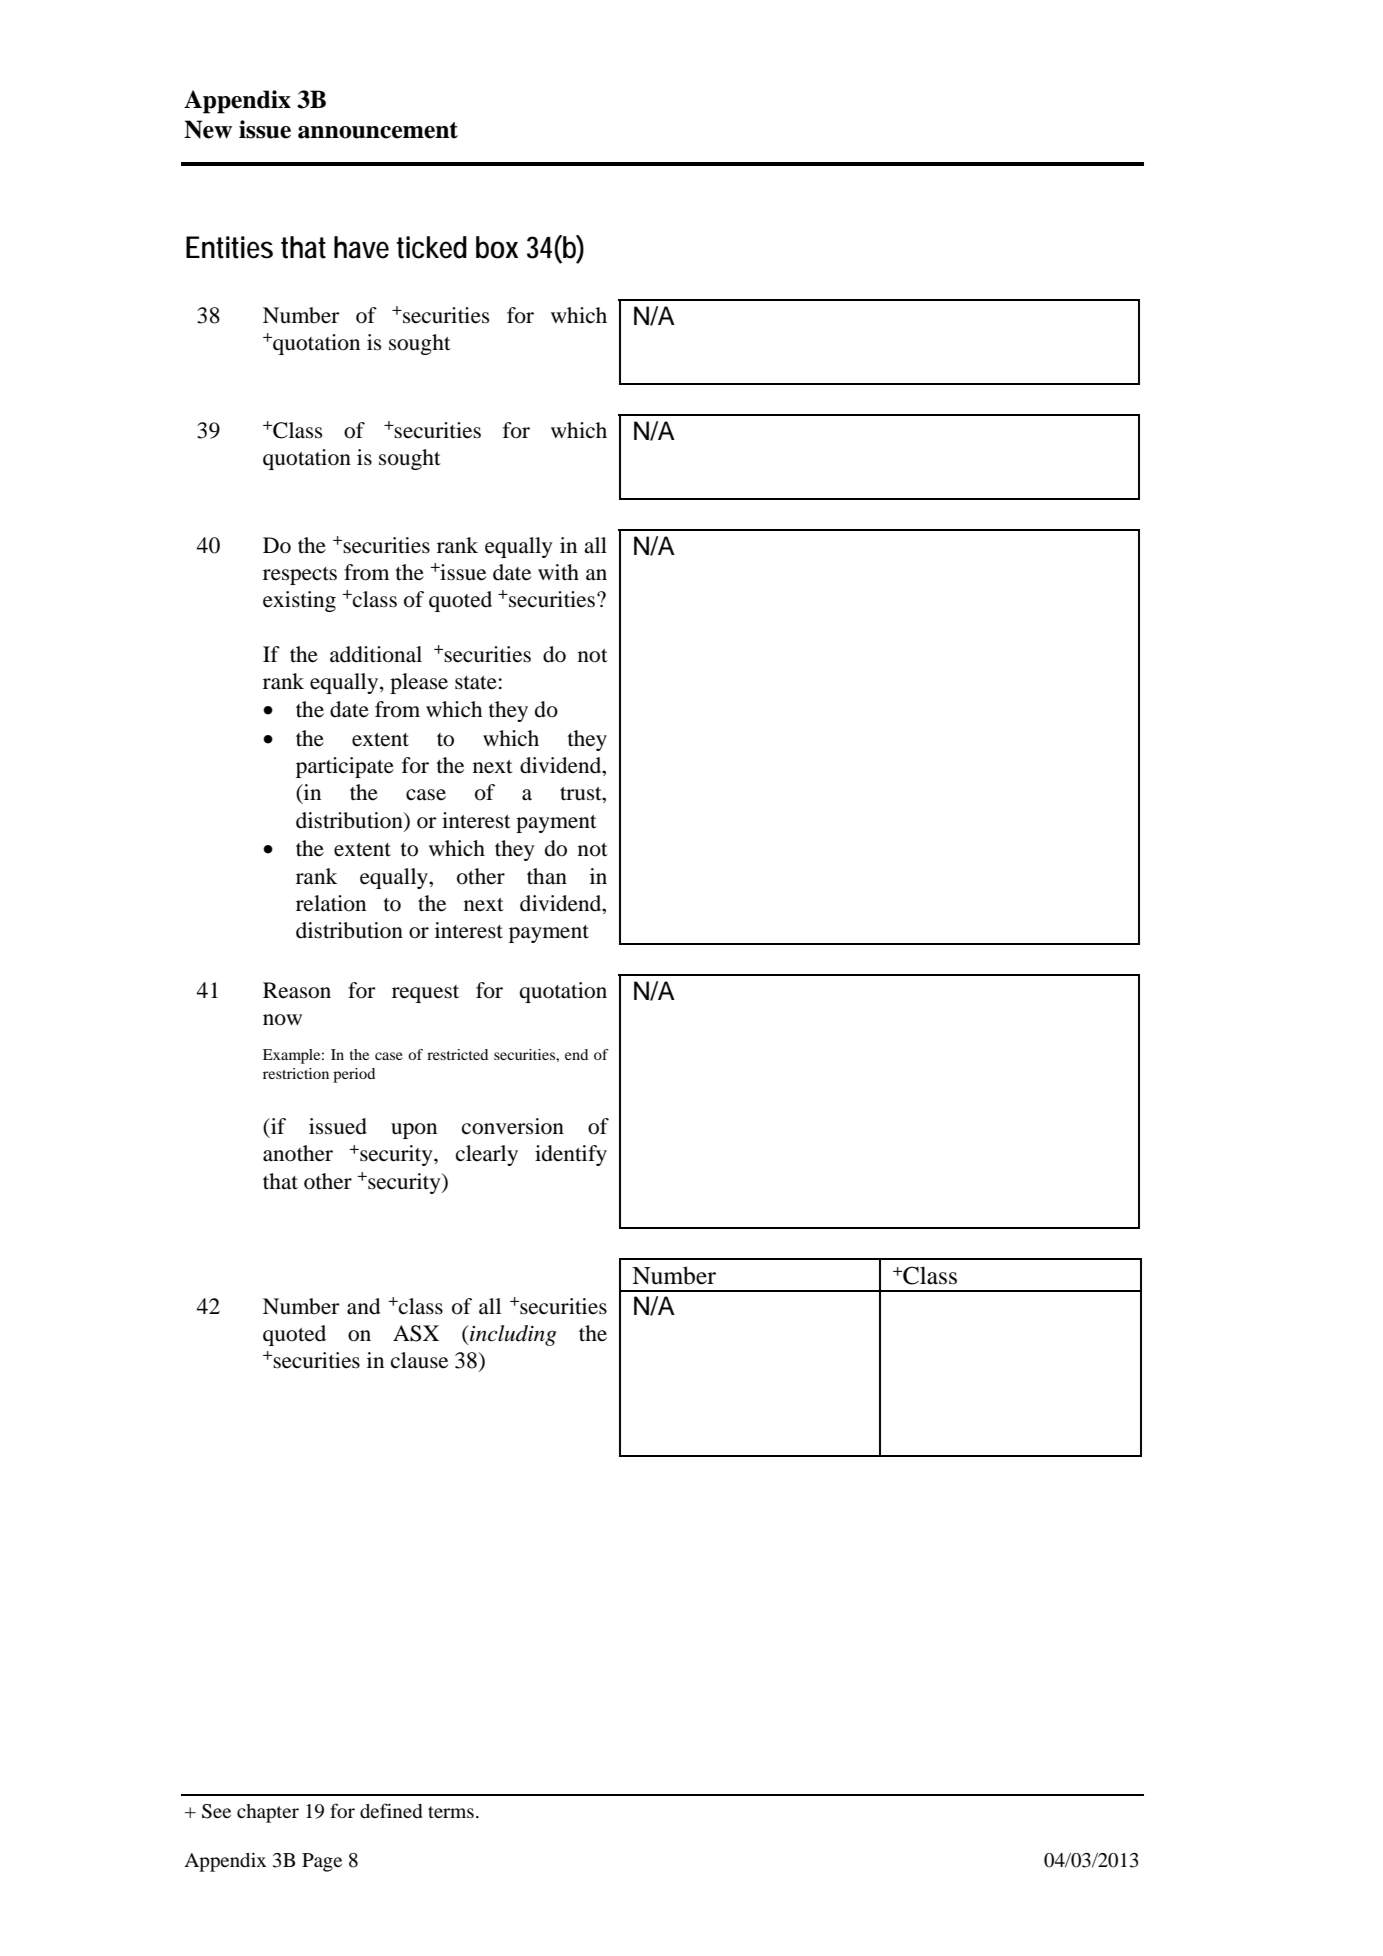 This screenshot has width=1383, height=1956. Describe the element at coordinates (512, 1335) in the screenshot. I see `including` at that location.
